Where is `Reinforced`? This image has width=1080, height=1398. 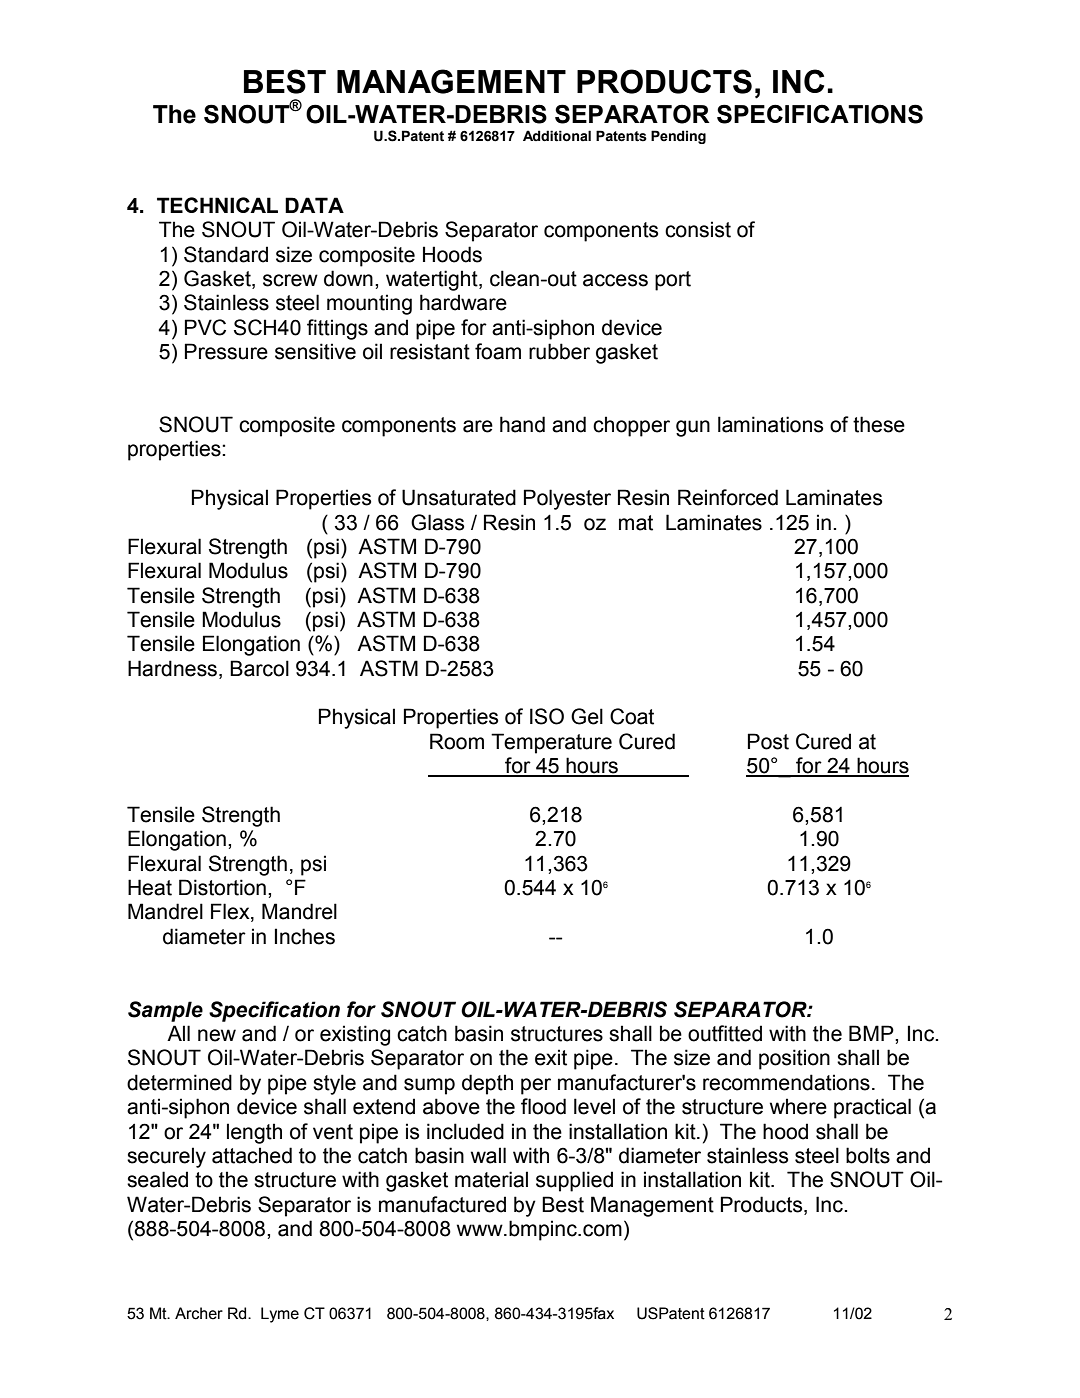 Reinforced is located at coordinates (728, 497).
